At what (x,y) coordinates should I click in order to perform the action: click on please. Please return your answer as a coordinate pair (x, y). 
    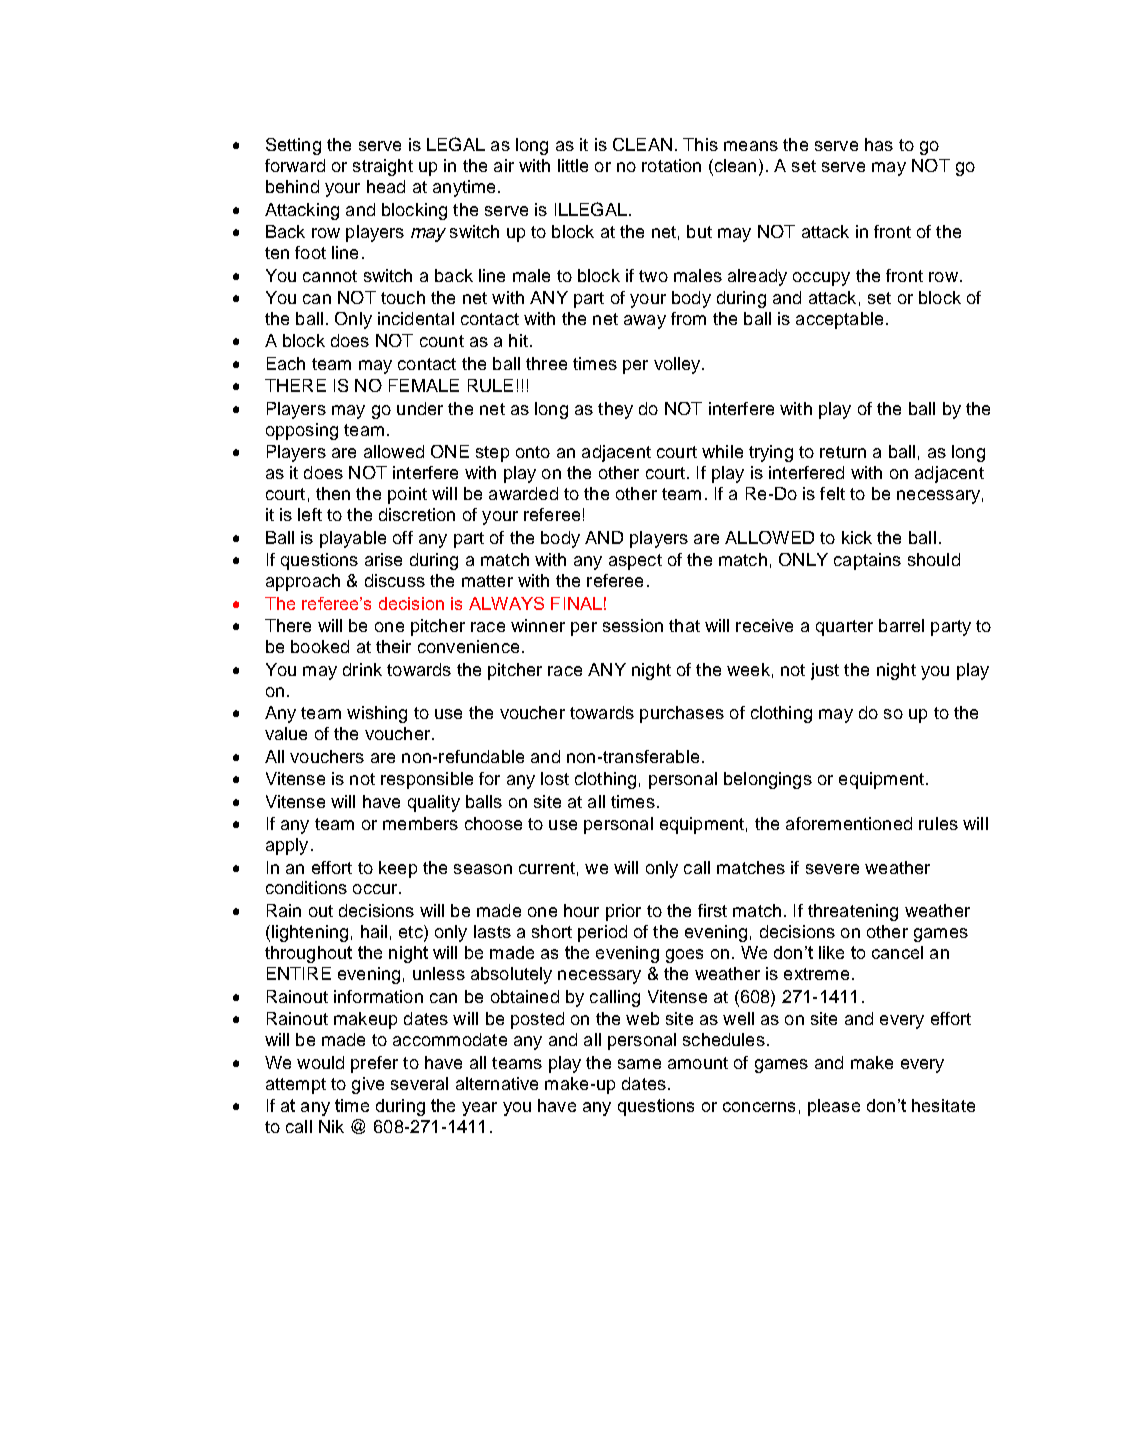
    Looking at the image, I should click on (834, 1107).
